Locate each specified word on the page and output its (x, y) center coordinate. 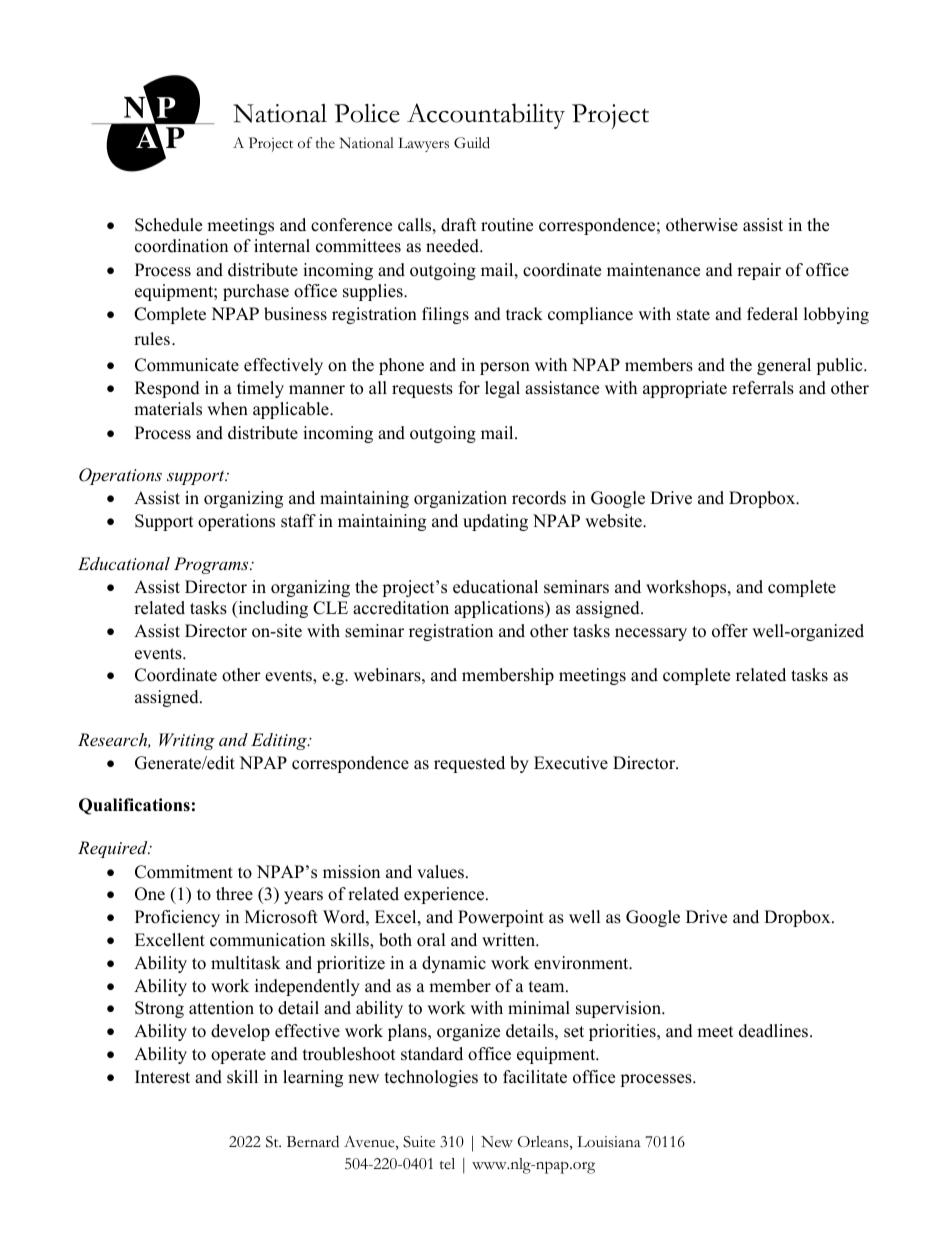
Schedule (168, 225)
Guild (472, 143)
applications (500, 609)
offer (730, 631)
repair (759, 271)
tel (447, 1163)
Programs (212, 565)
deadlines (775, 1031)
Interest (162, 1077)
